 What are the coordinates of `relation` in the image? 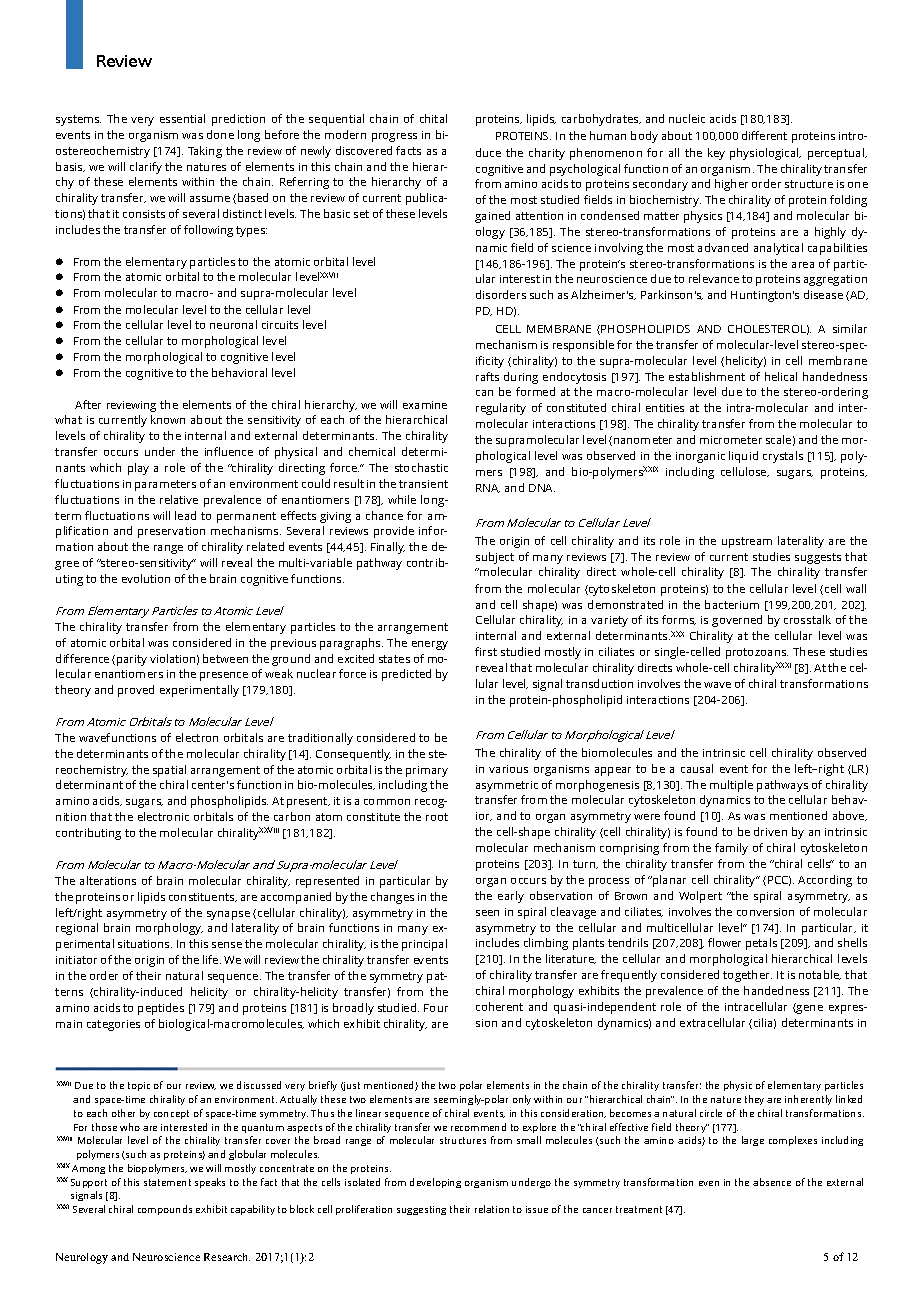 It's located at (492, 1209).
